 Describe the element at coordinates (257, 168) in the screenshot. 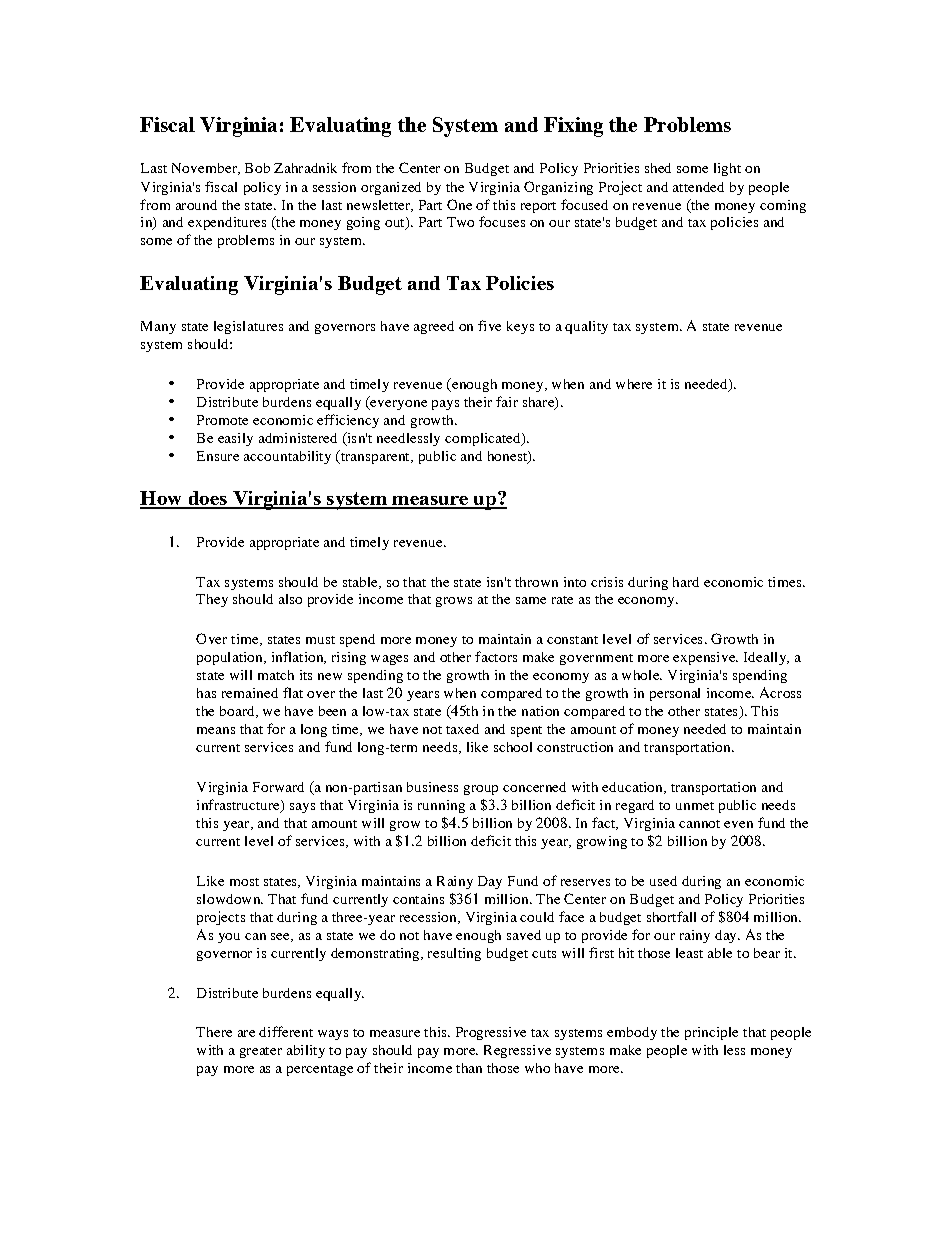

I see `Bob` at that location.
